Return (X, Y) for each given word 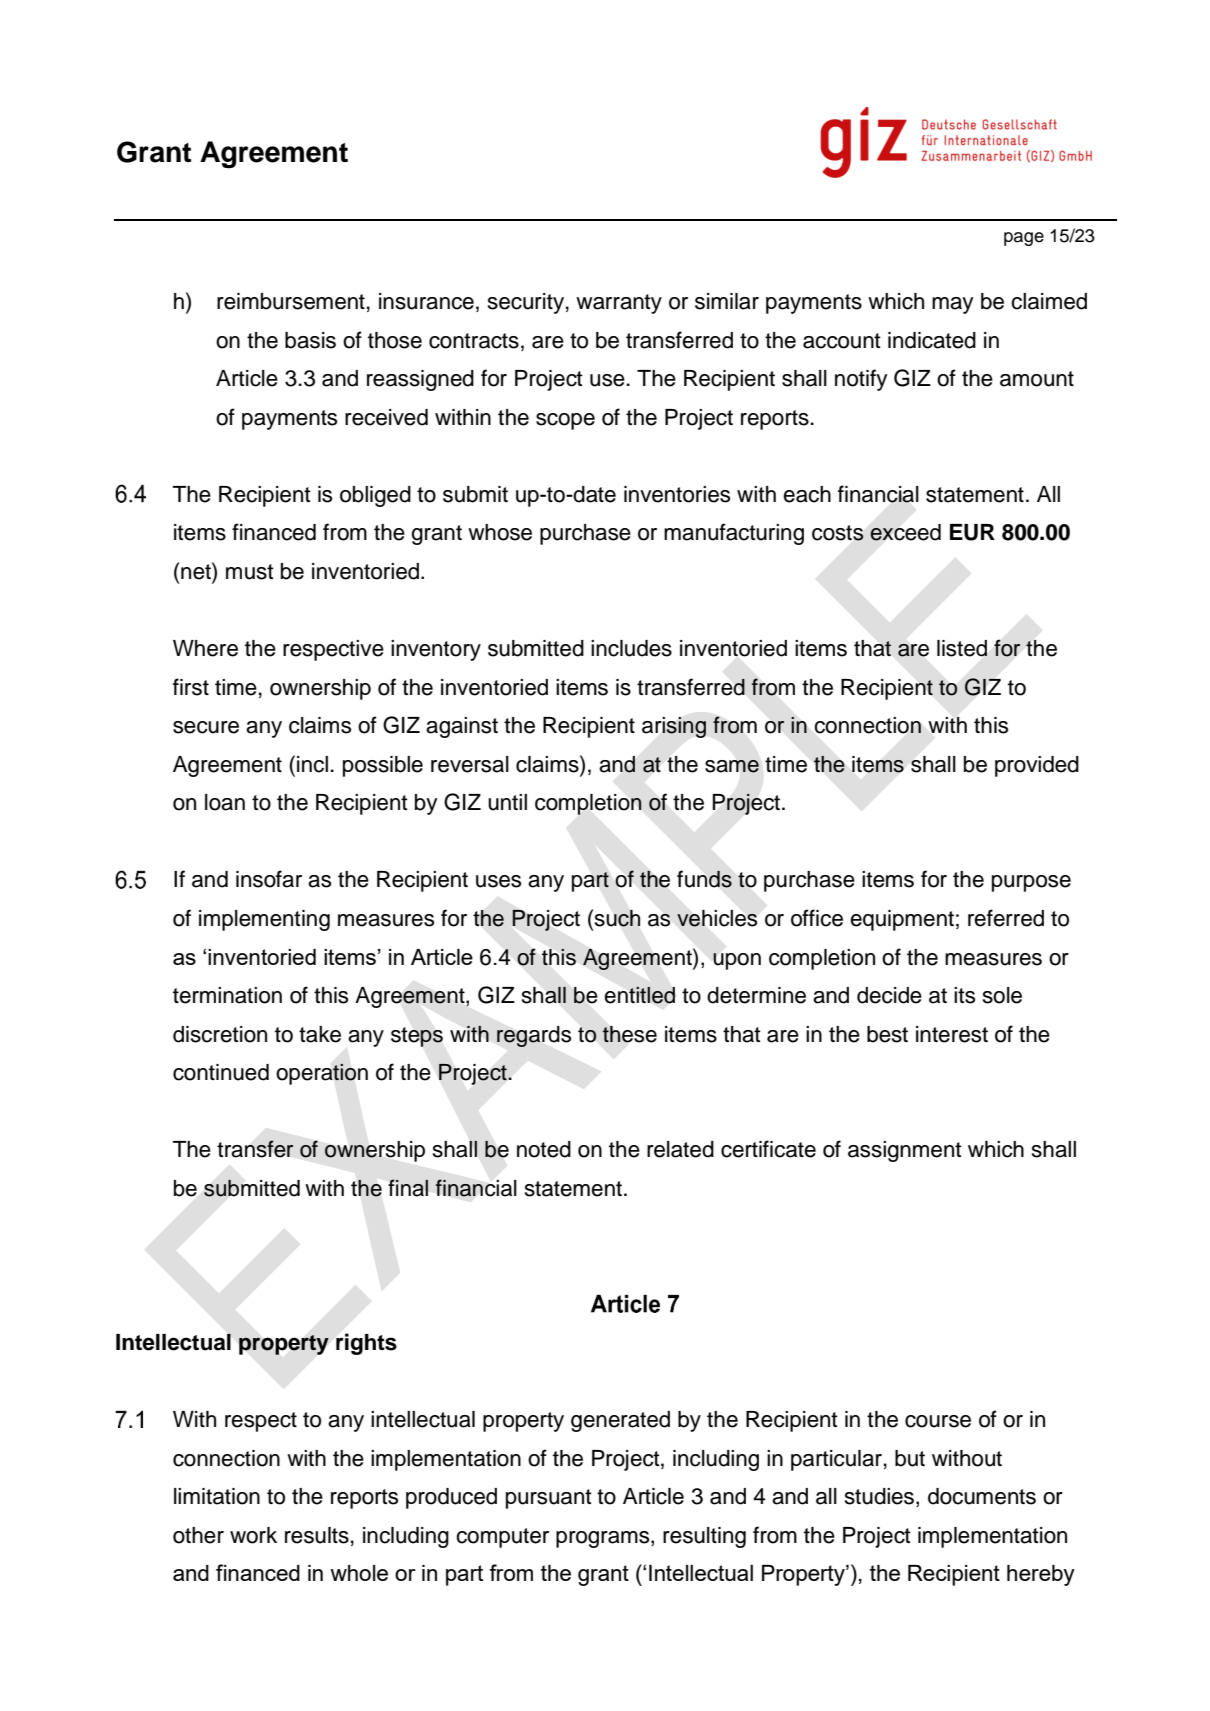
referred (1006, 918)
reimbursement (291, 301)
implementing (264, 920)
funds (704, 879)
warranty (619, 304)
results (317, 1535)
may (953, 305)
